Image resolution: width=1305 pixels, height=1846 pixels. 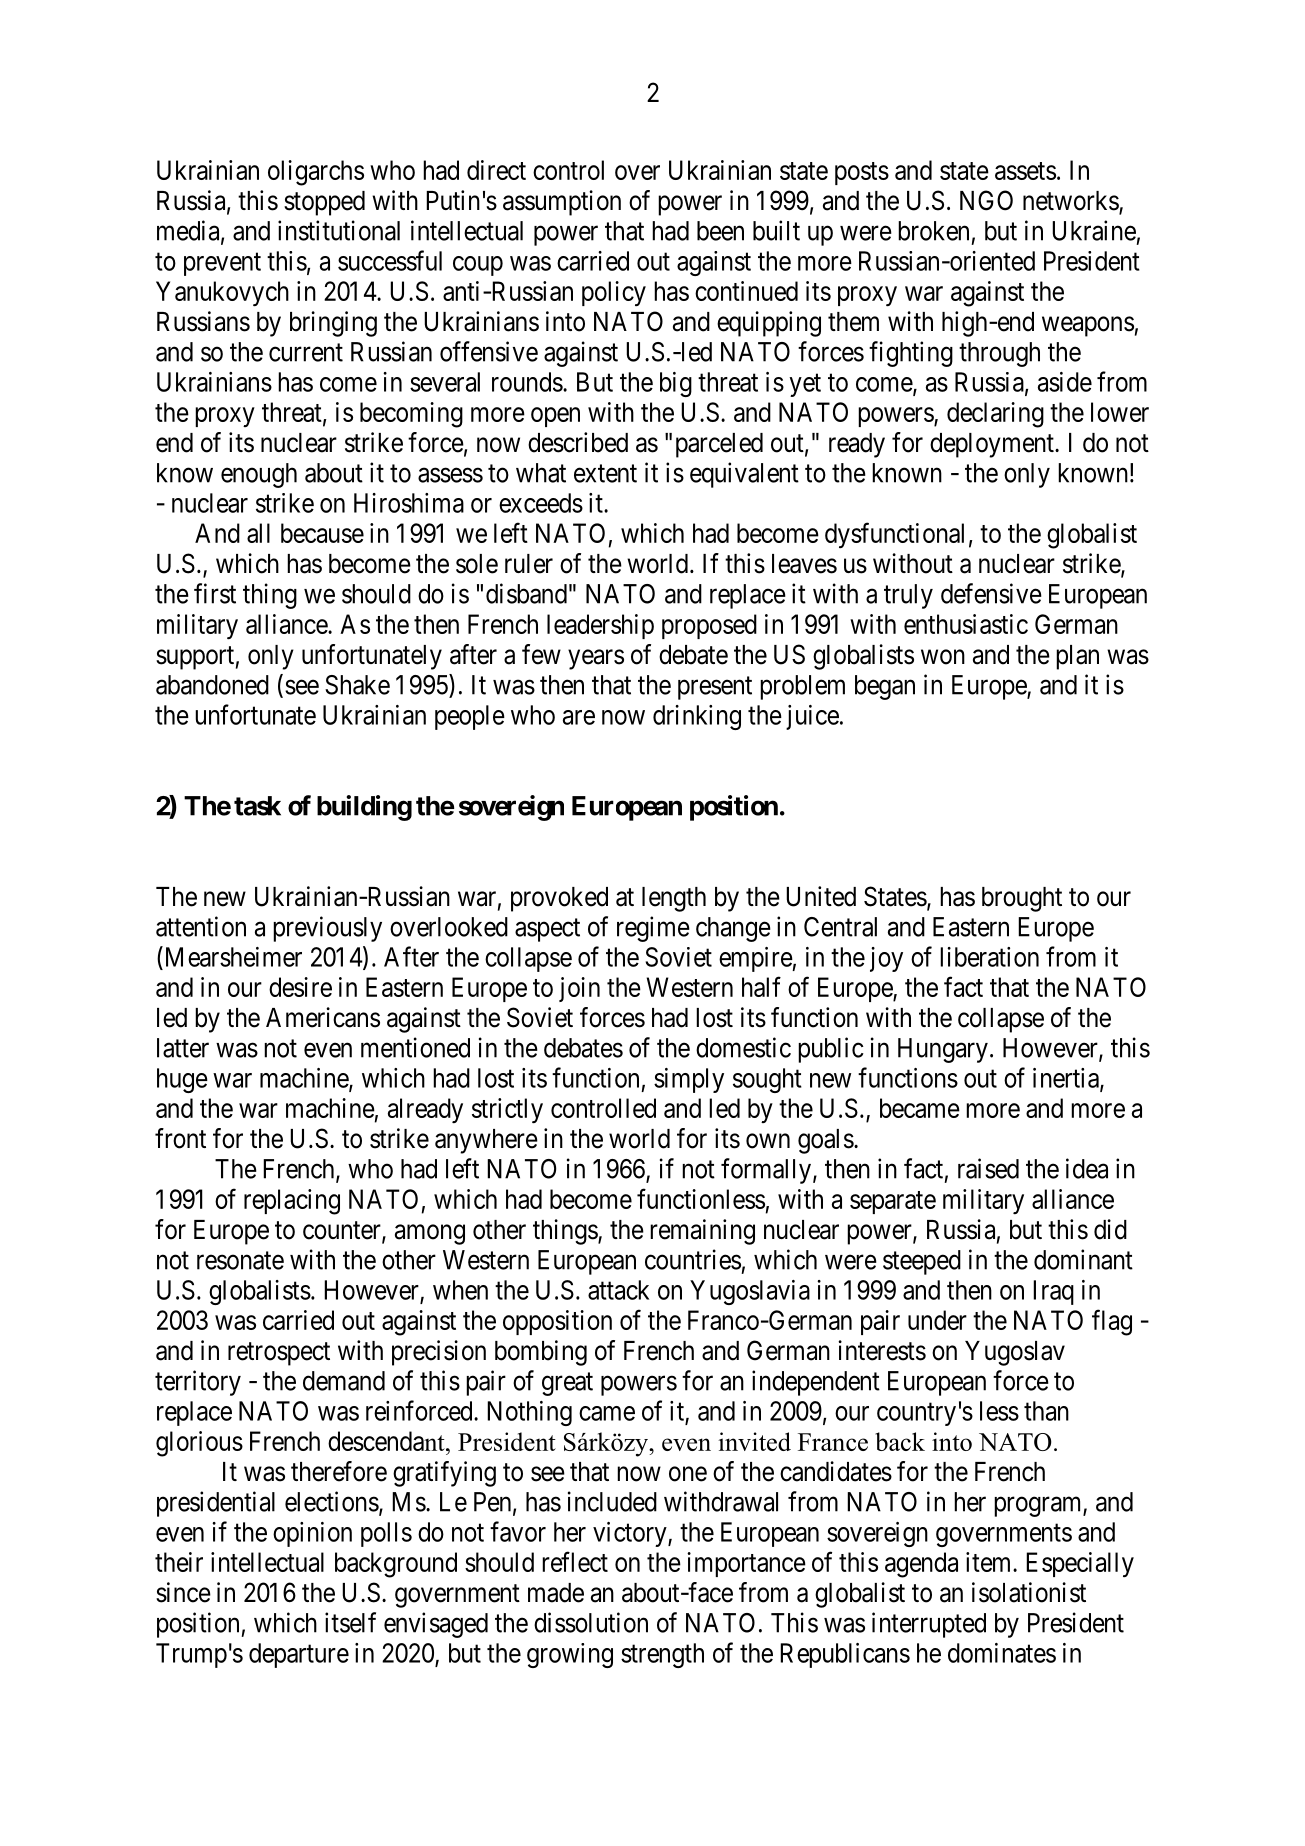 What do you see at coordinates (600, 626) in the screenshot?
I see `leadership` at bounding box center [600, 626].
